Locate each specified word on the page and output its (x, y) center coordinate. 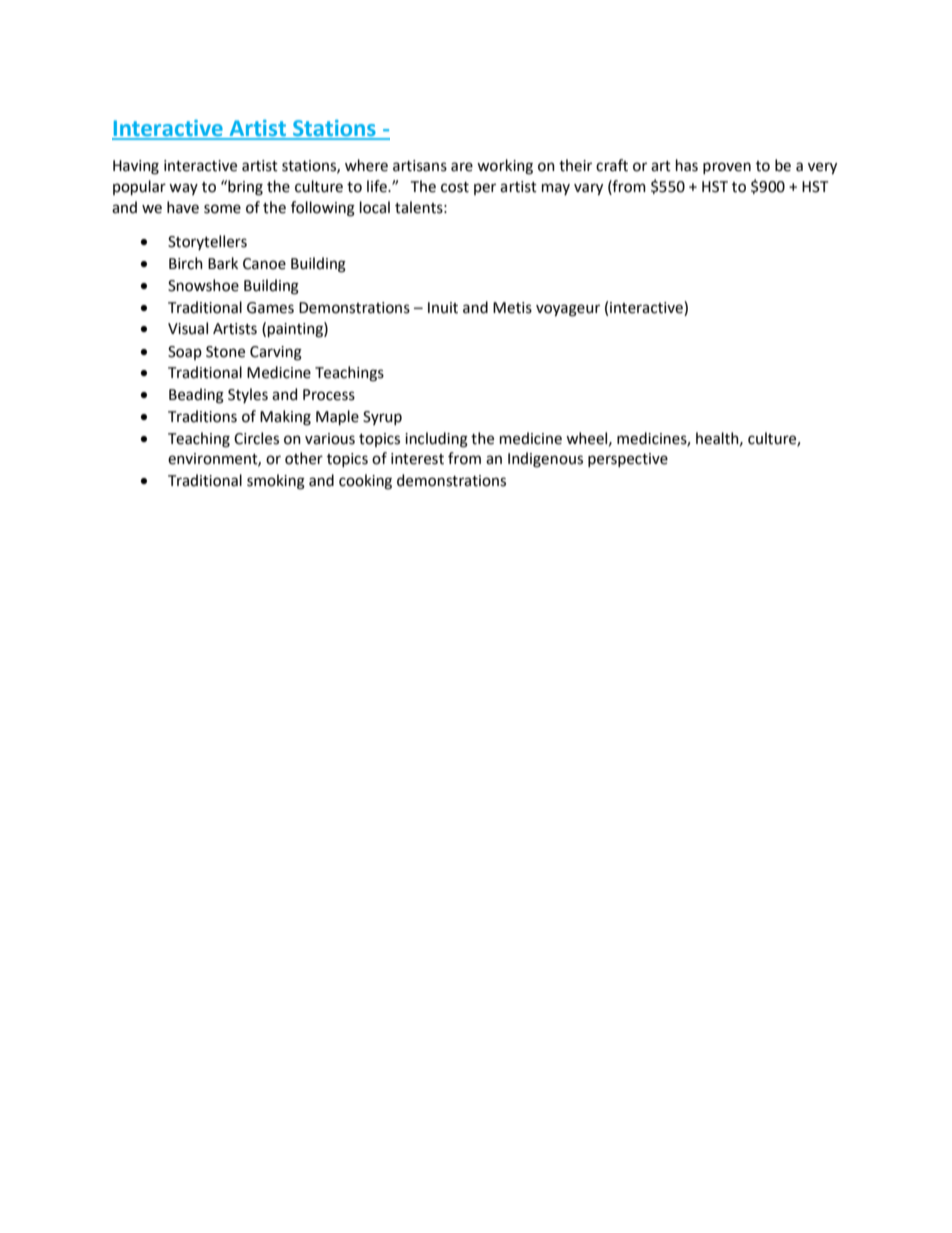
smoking (276, 482)
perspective (628, 460)
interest (417, 459)
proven (727, 168)
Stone (225, 352)
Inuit (443, 308)
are (462, 167)
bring (244, 188)
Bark (223, 263)
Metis (512, 308)
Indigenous (545, 460)
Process (329, 395)
